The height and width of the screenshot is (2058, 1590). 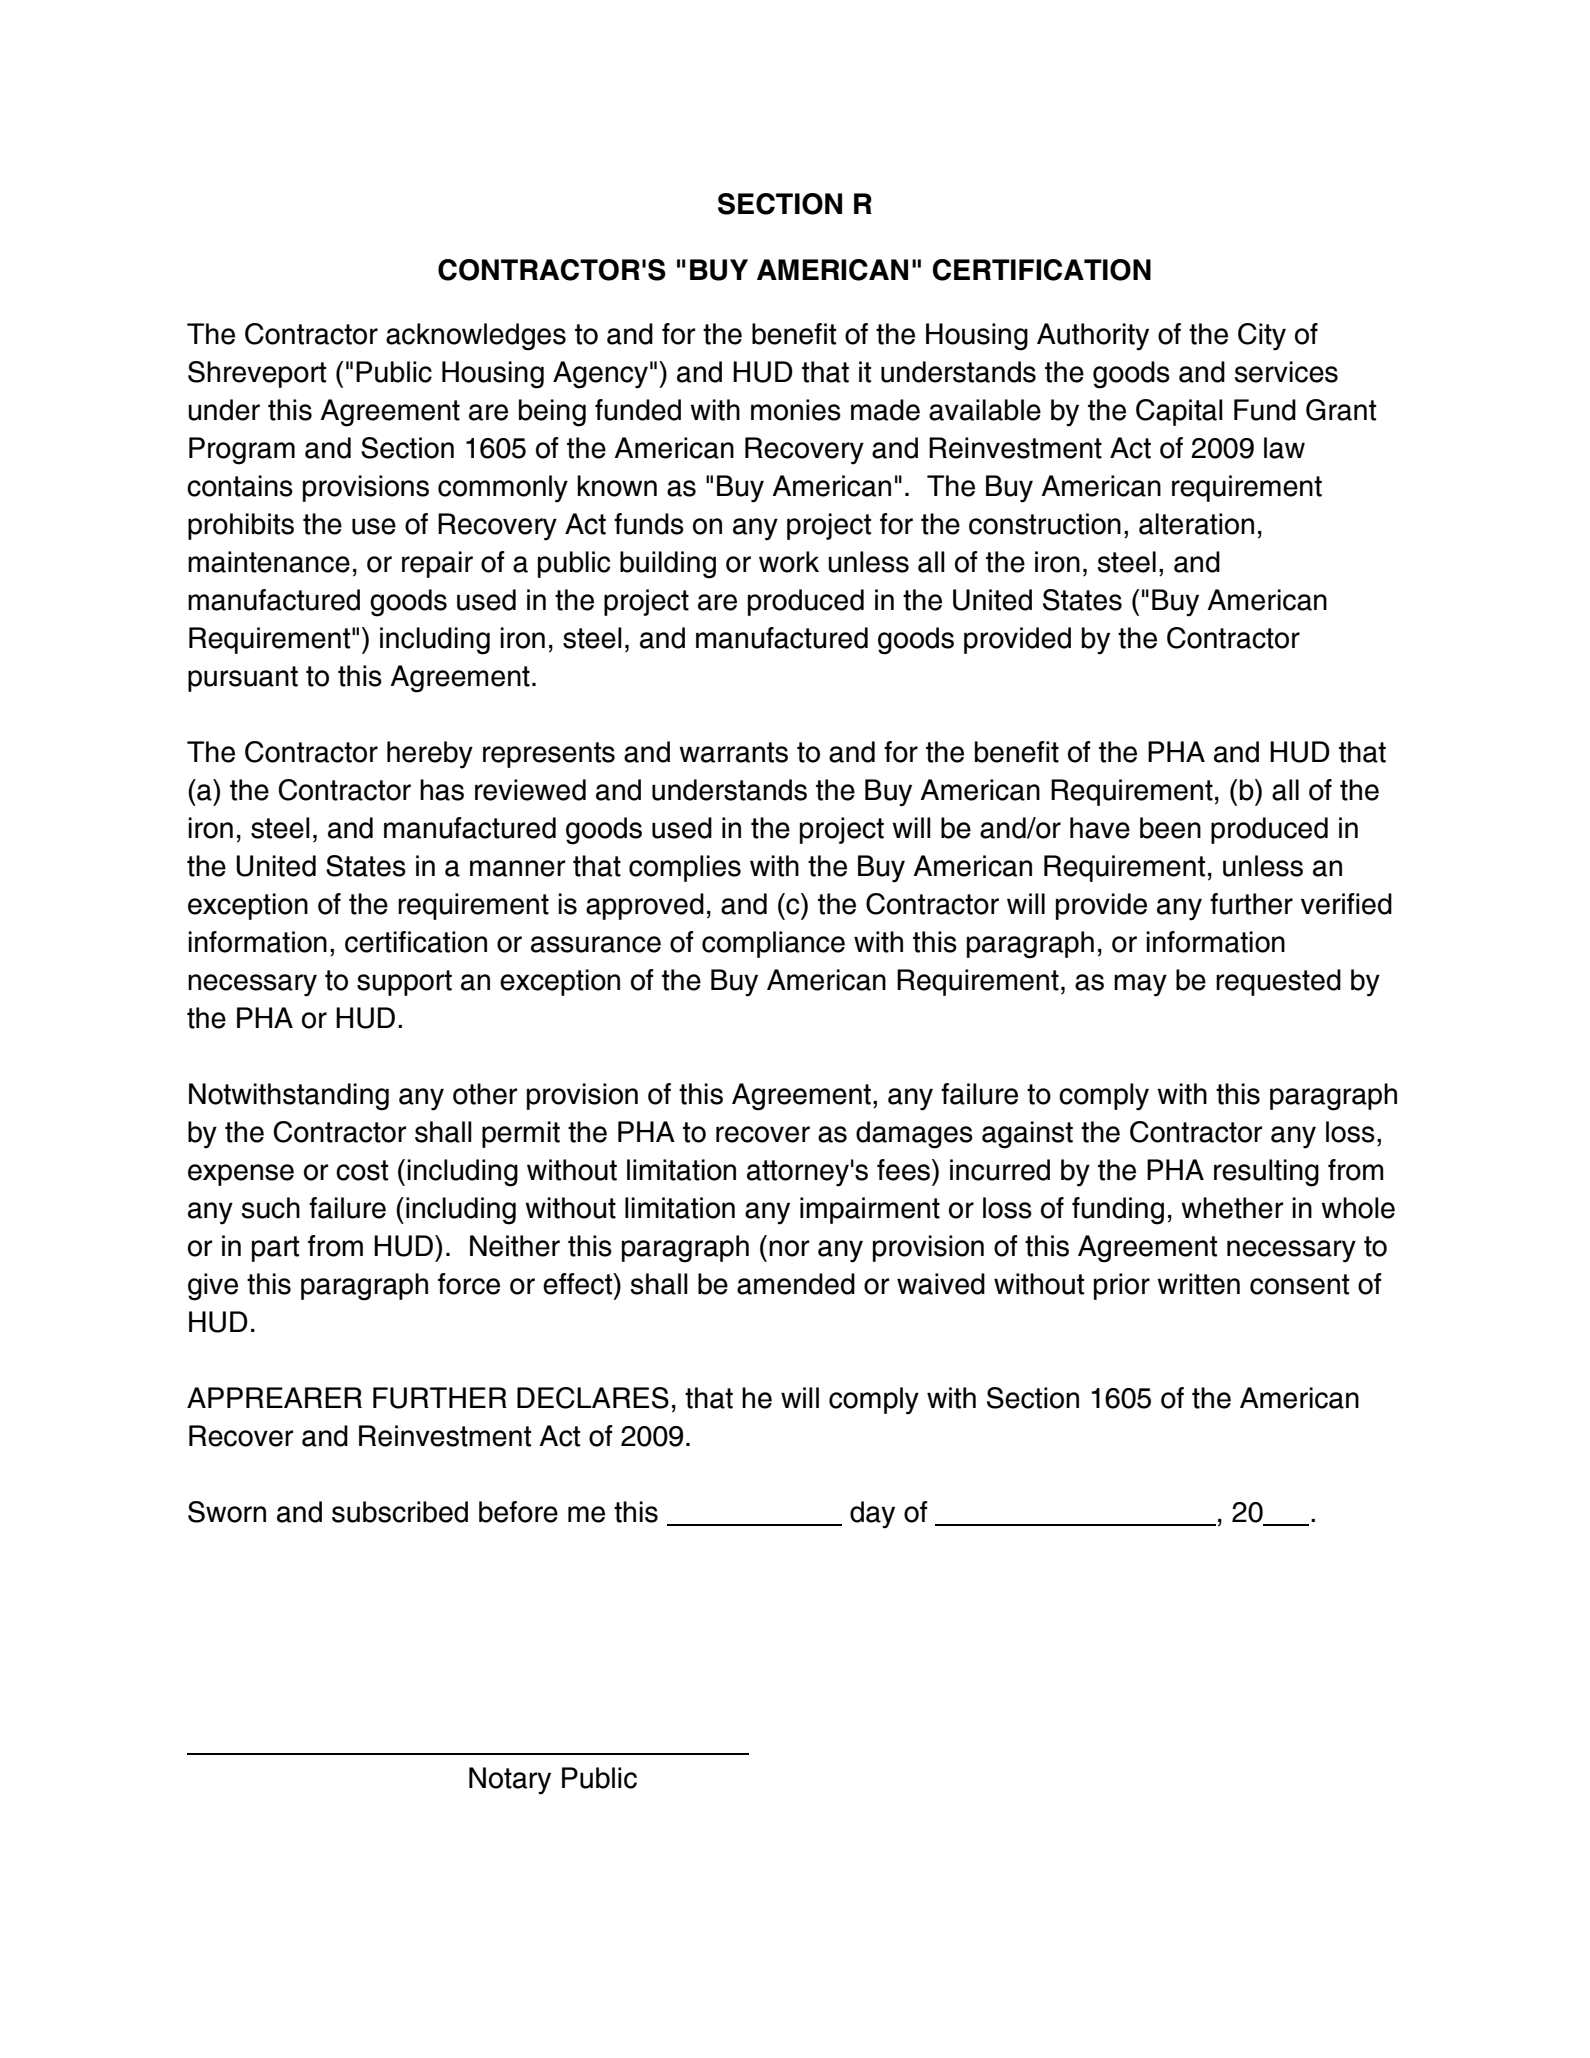 I want to click on nor, so click(x=789, y=1248).
